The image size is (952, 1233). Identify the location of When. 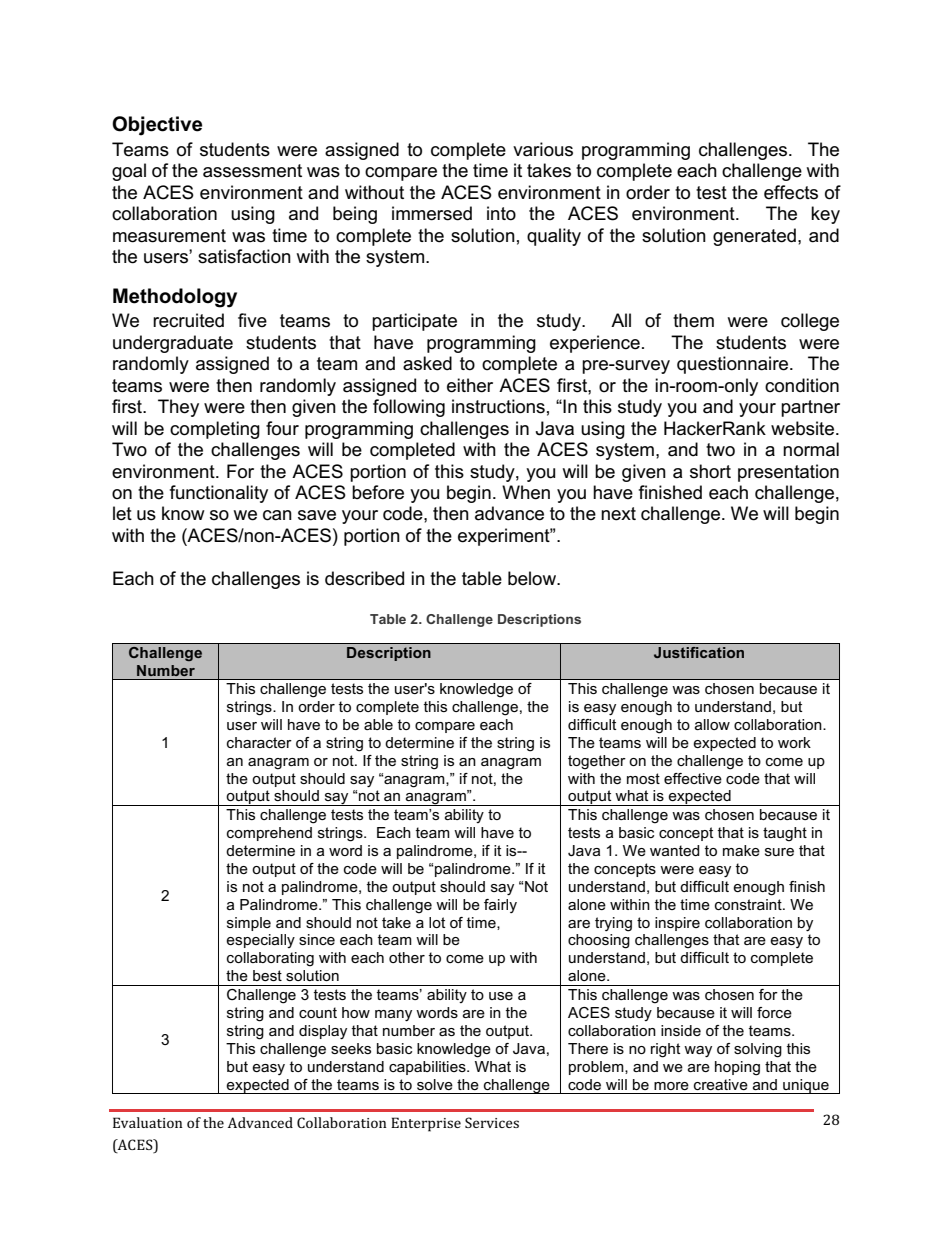
(526, 492).
